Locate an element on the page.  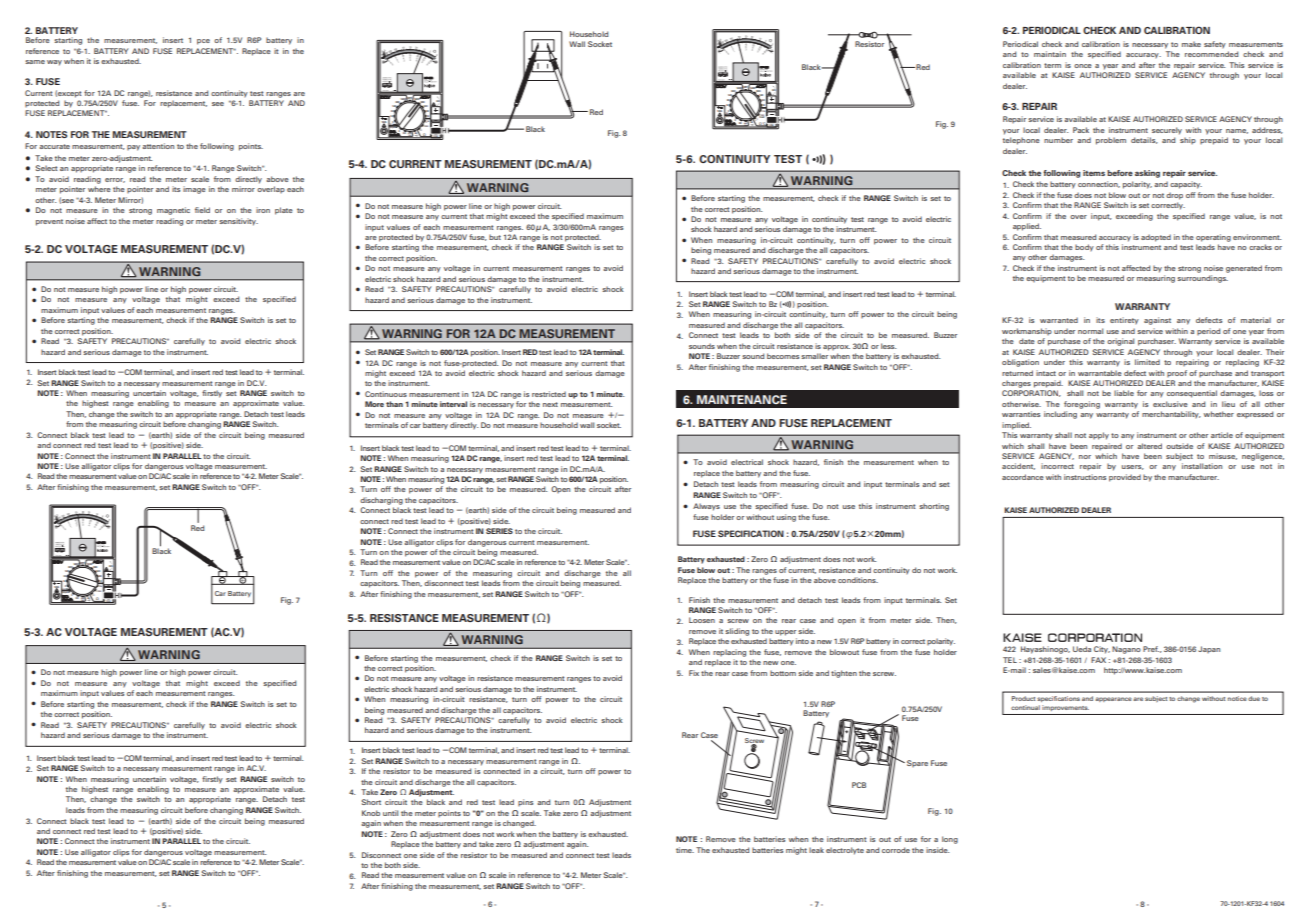
next is located at coordinates (550, 404).
